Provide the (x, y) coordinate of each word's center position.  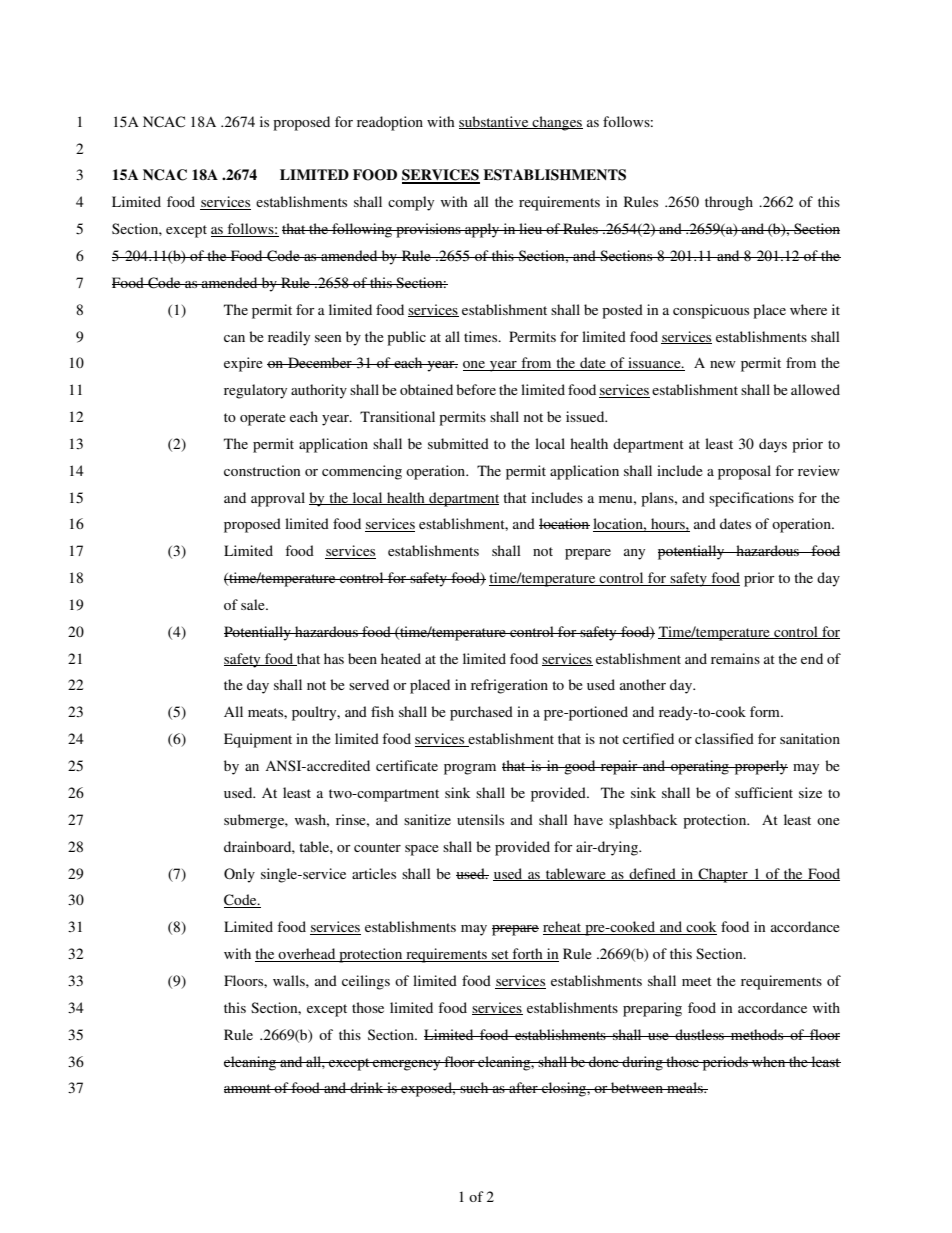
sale (254, 604)
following (362, 230)
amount (248, 1088)
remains (735, 658)
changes (556, 123)
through (729, 203)
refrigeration (509, 686)
